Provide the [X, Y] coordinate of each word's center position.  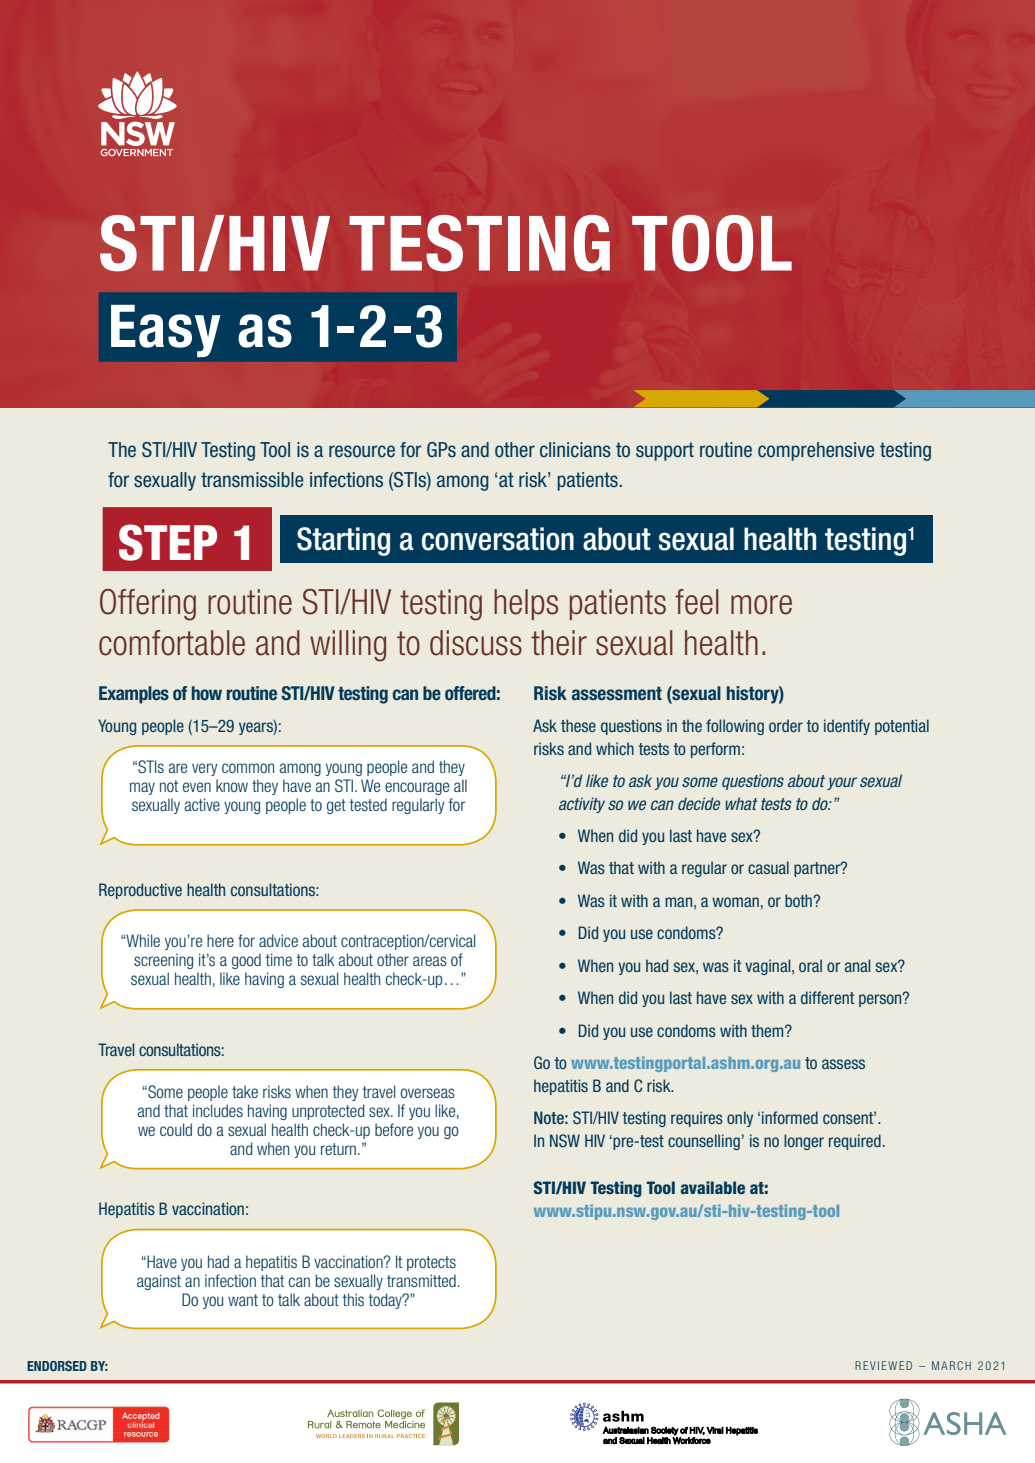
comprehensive [816, 451]
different [827, 997]
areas [430, 961]
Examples [134, 695]
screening [163, 961]
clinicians [575, 450]
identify [847, 727]
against [159, 1282]
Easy [166, 331]
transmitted [421, 1280]
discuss [476, 643]
